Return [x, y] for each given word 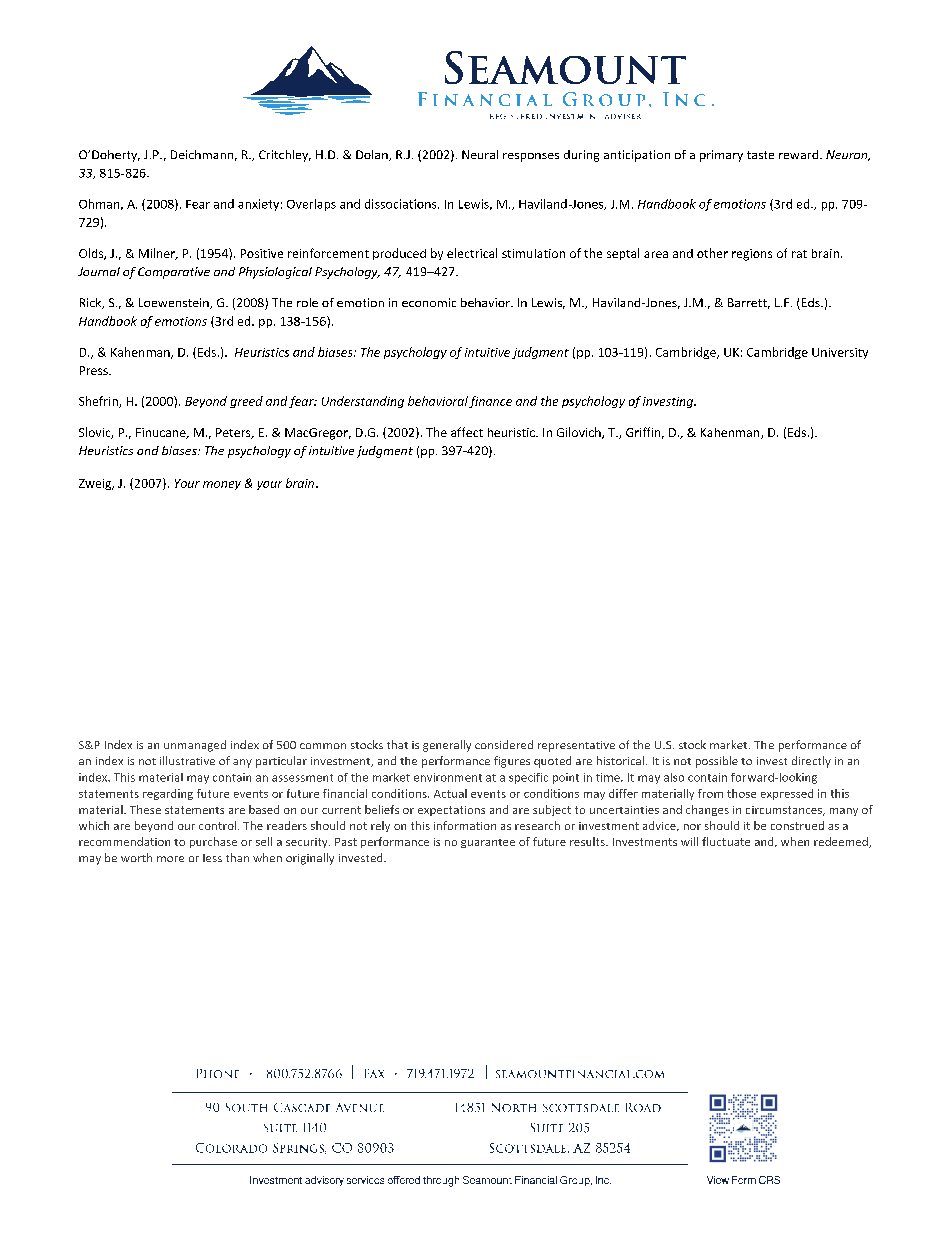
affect [467, 432]
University [840, 353]
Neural [480, 154]
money [222, 485]
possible [717, 762]
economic [429, 302]
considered [504, 744]
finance [490, 402]
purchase [213, 842]
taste [760, 155]
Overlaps [311, 205]
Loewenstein [175, 303]
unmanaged [195, 746]
